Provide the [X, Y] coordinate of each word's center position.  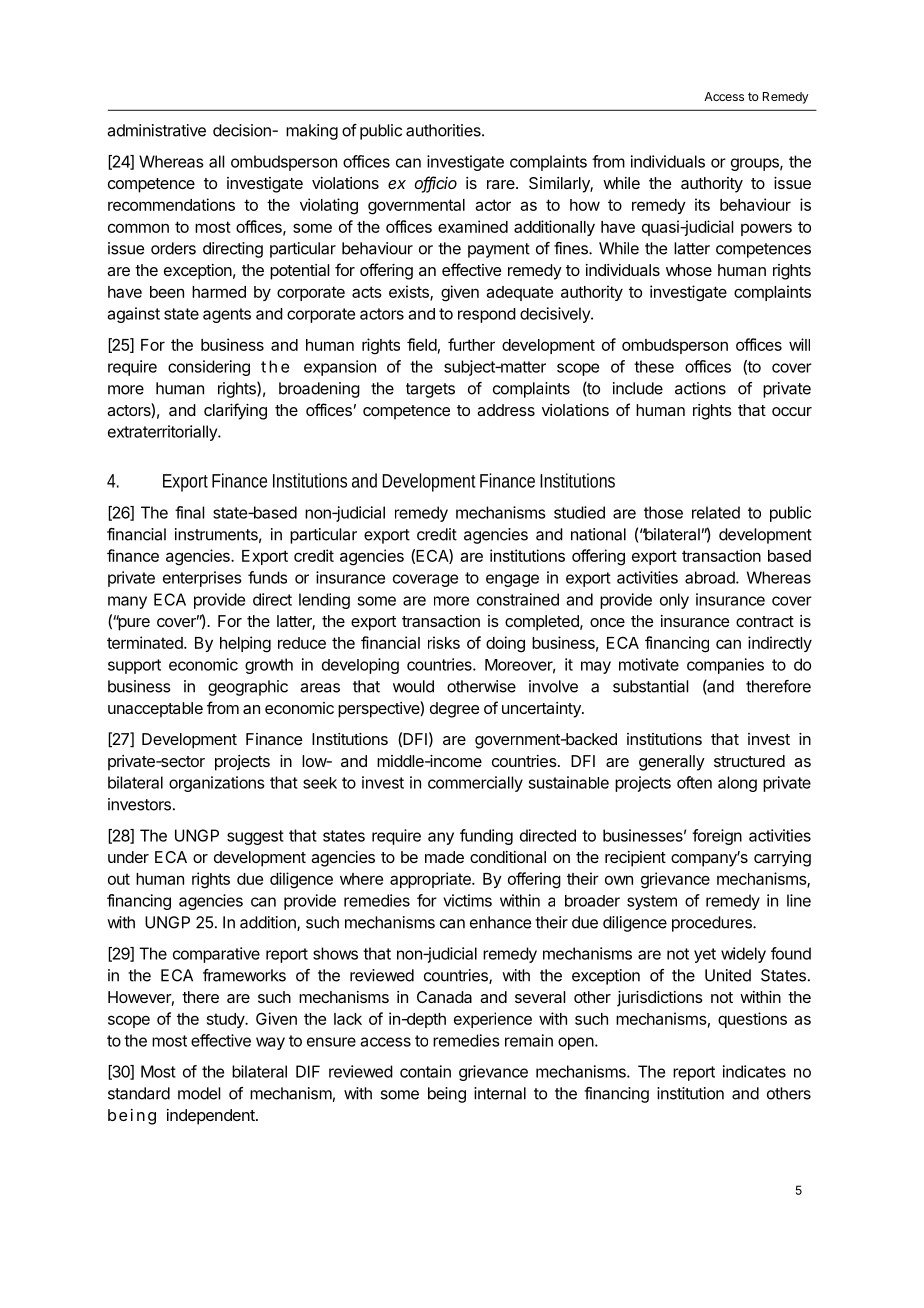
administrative [156, 130]
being [447, 1095]
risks [444, 642]
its [702, 204]
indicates [754, 1071]
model [199, 1093]
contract [765, 621]
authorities [444, 130]
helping [245, 644]
